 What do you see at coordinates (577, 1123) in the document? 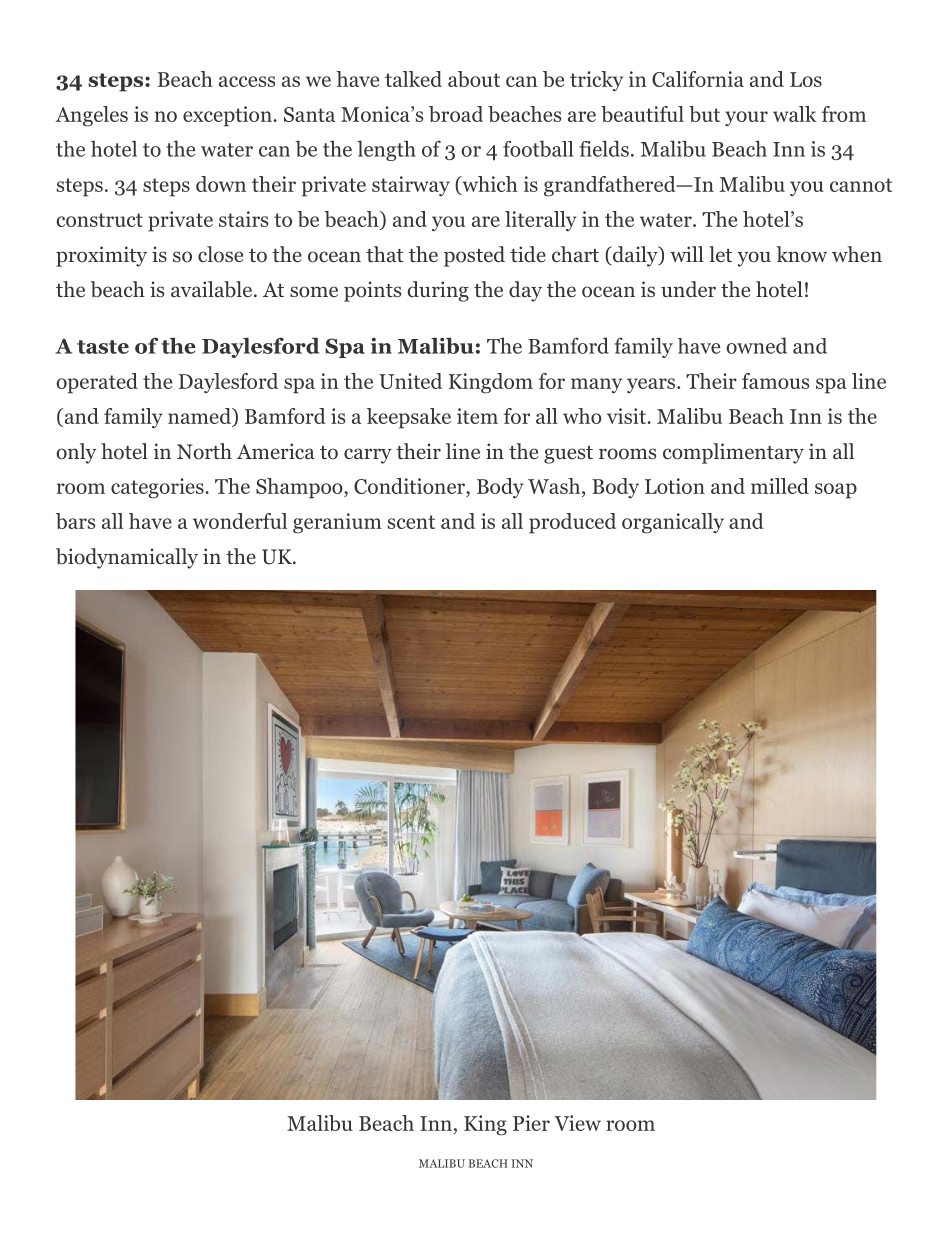
I see `View` at bounding box center [577, 1123].
